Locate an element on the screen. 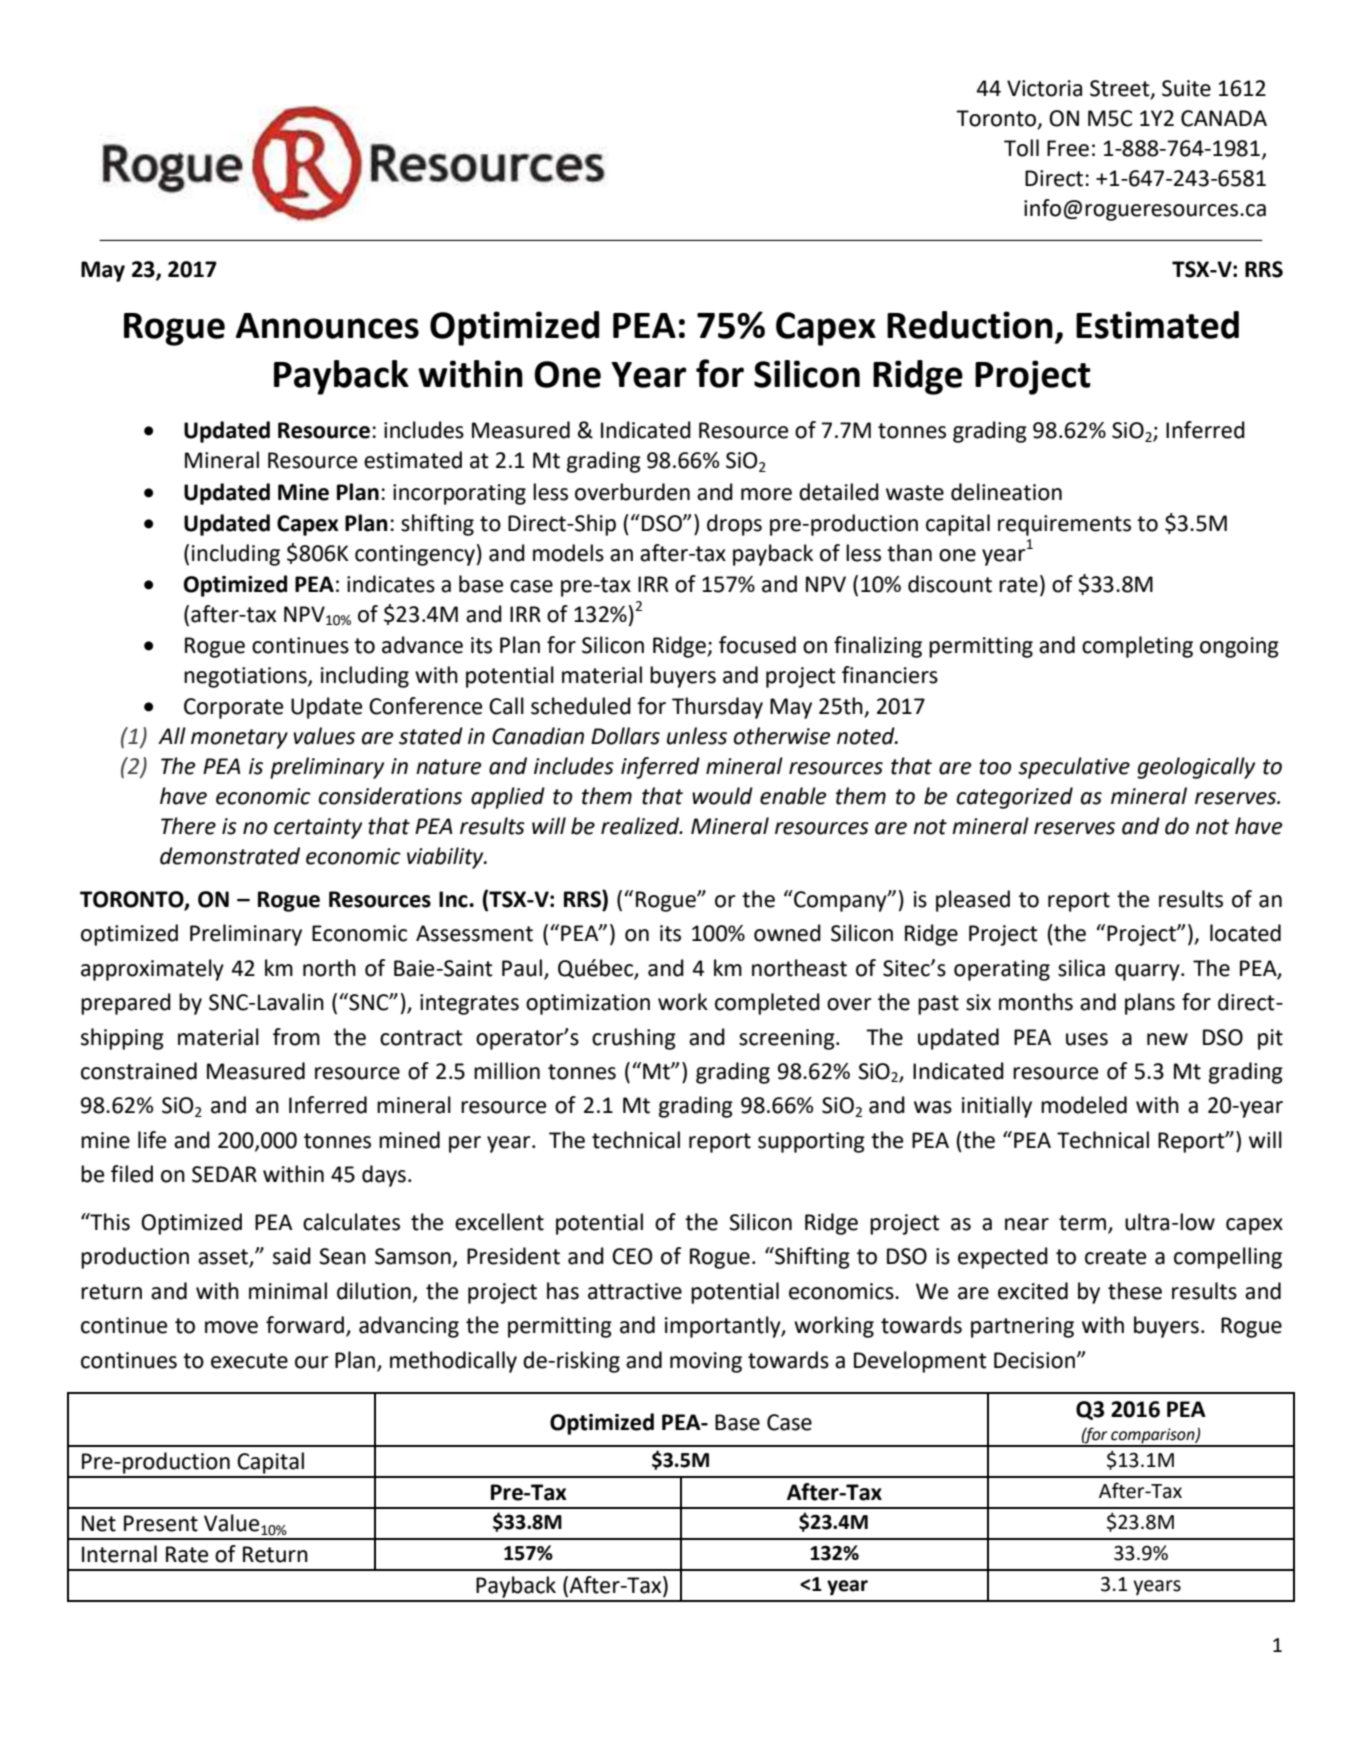  realized is located at coordinates (641, 826).
